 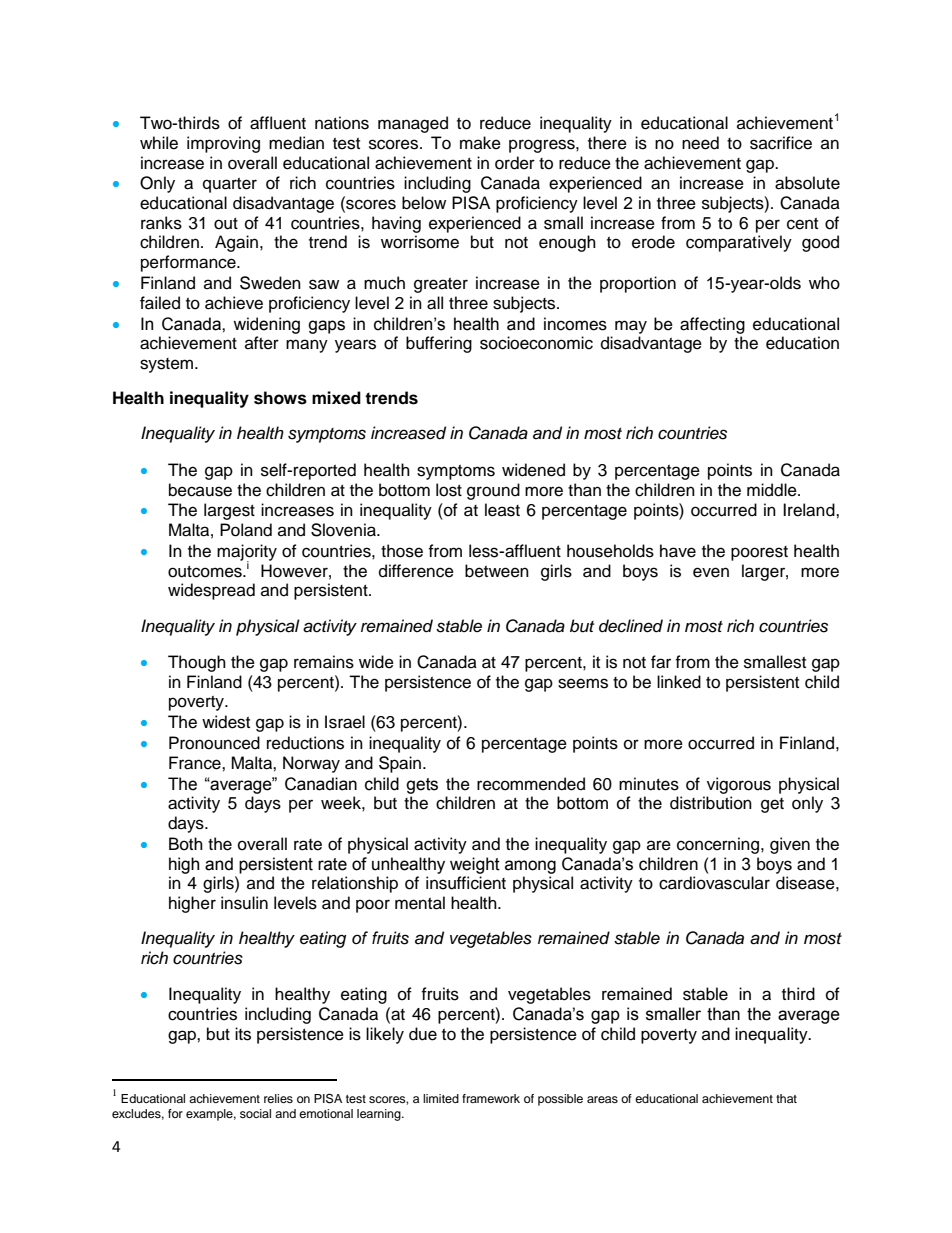 I want to click on recommended, so click(x=531, y=784).
